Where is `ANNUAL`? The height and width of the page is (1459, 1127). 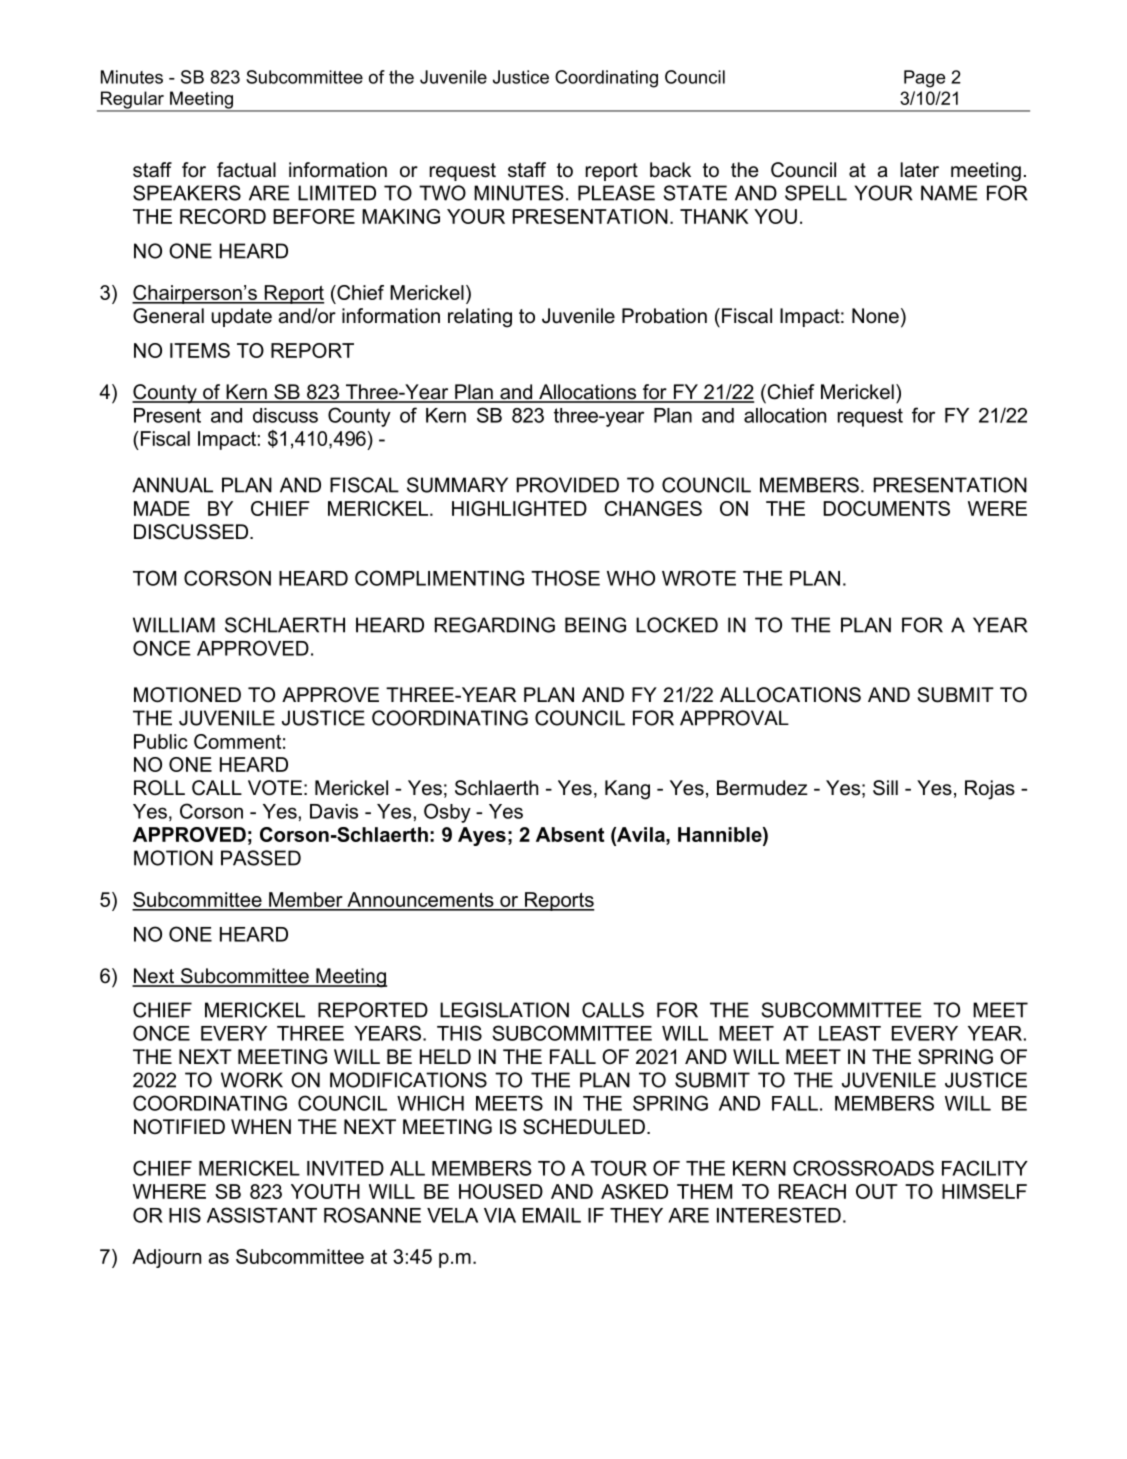
ANNUAL is located at coordinates (172, 485).
